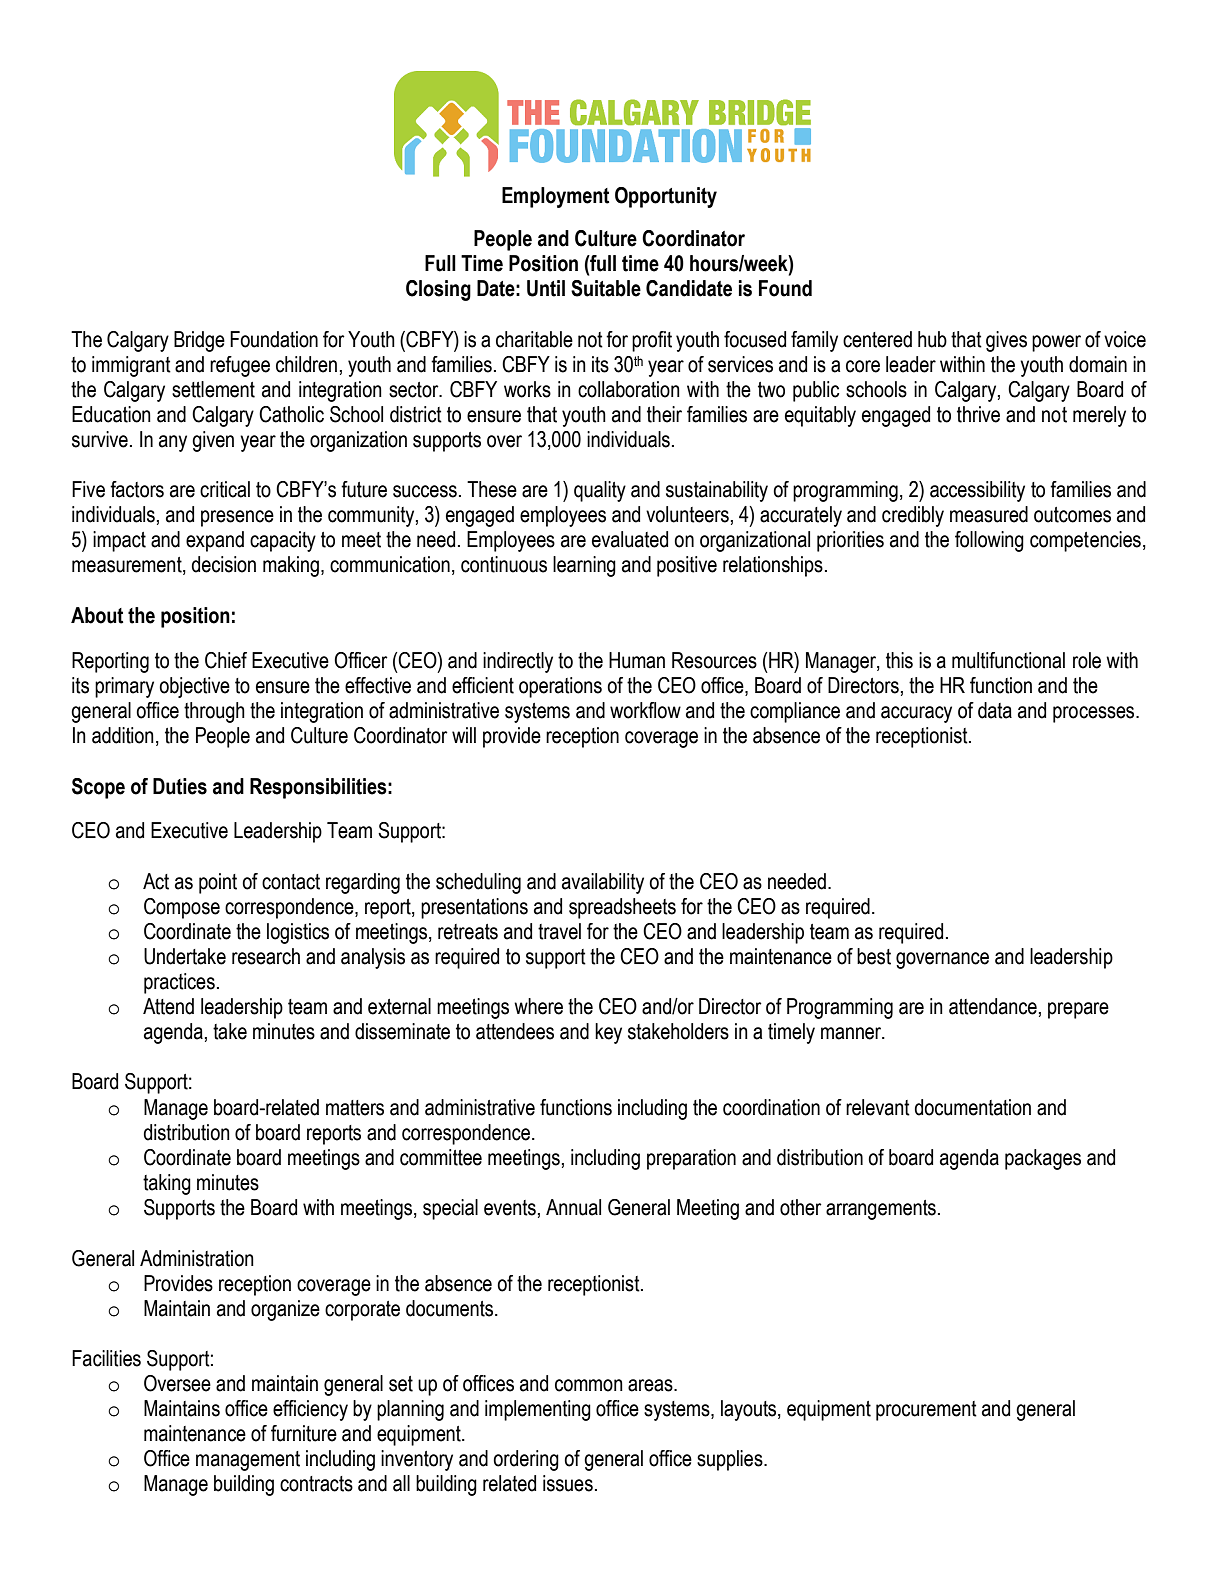 The image size is (1218, 1576). Describe the element at coordinates (304, 1433) in the page. I see `furniture` at that location.
